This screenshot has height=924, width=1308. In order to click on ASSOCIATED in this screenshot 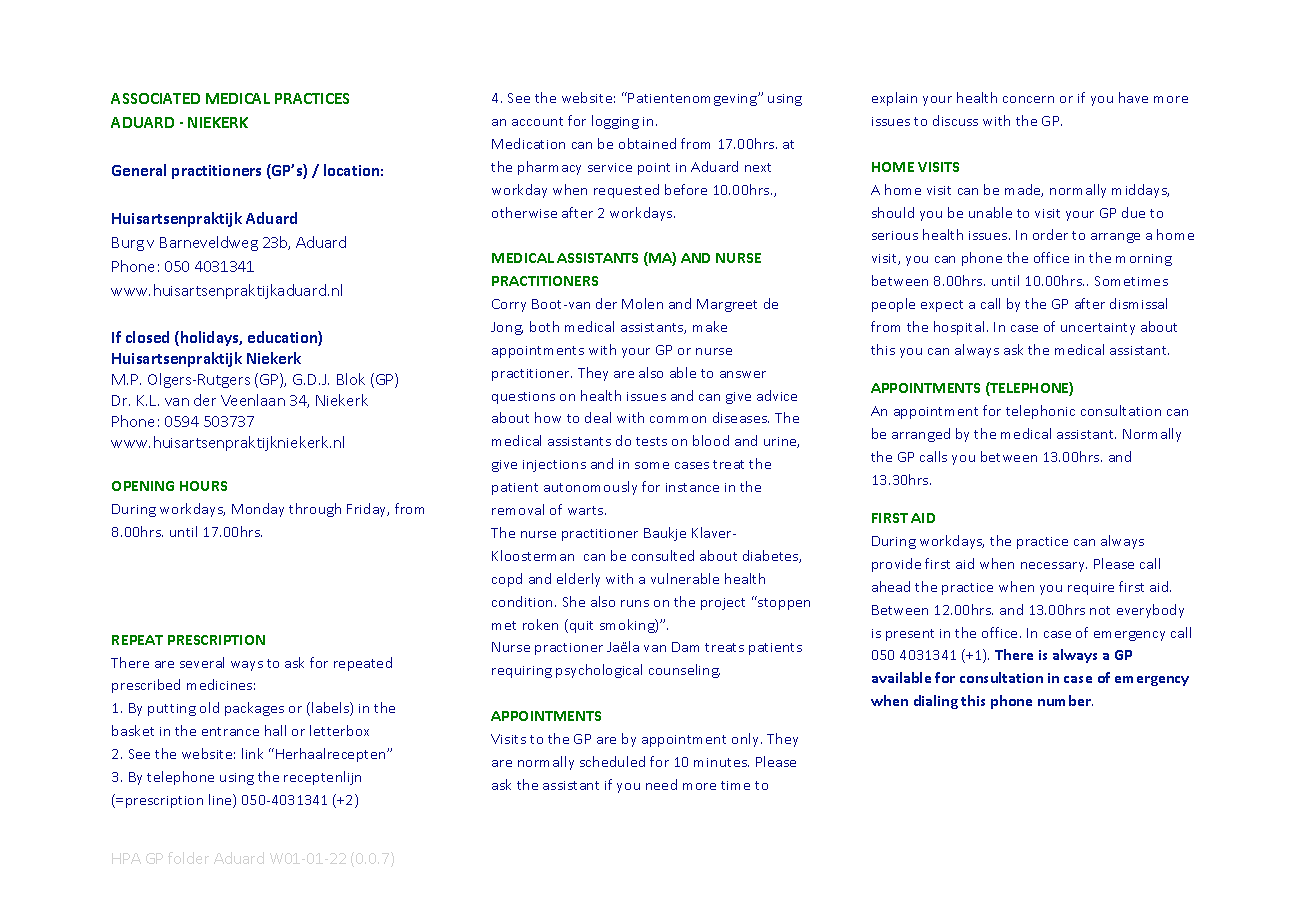, I will do `click(155, 98)`.
